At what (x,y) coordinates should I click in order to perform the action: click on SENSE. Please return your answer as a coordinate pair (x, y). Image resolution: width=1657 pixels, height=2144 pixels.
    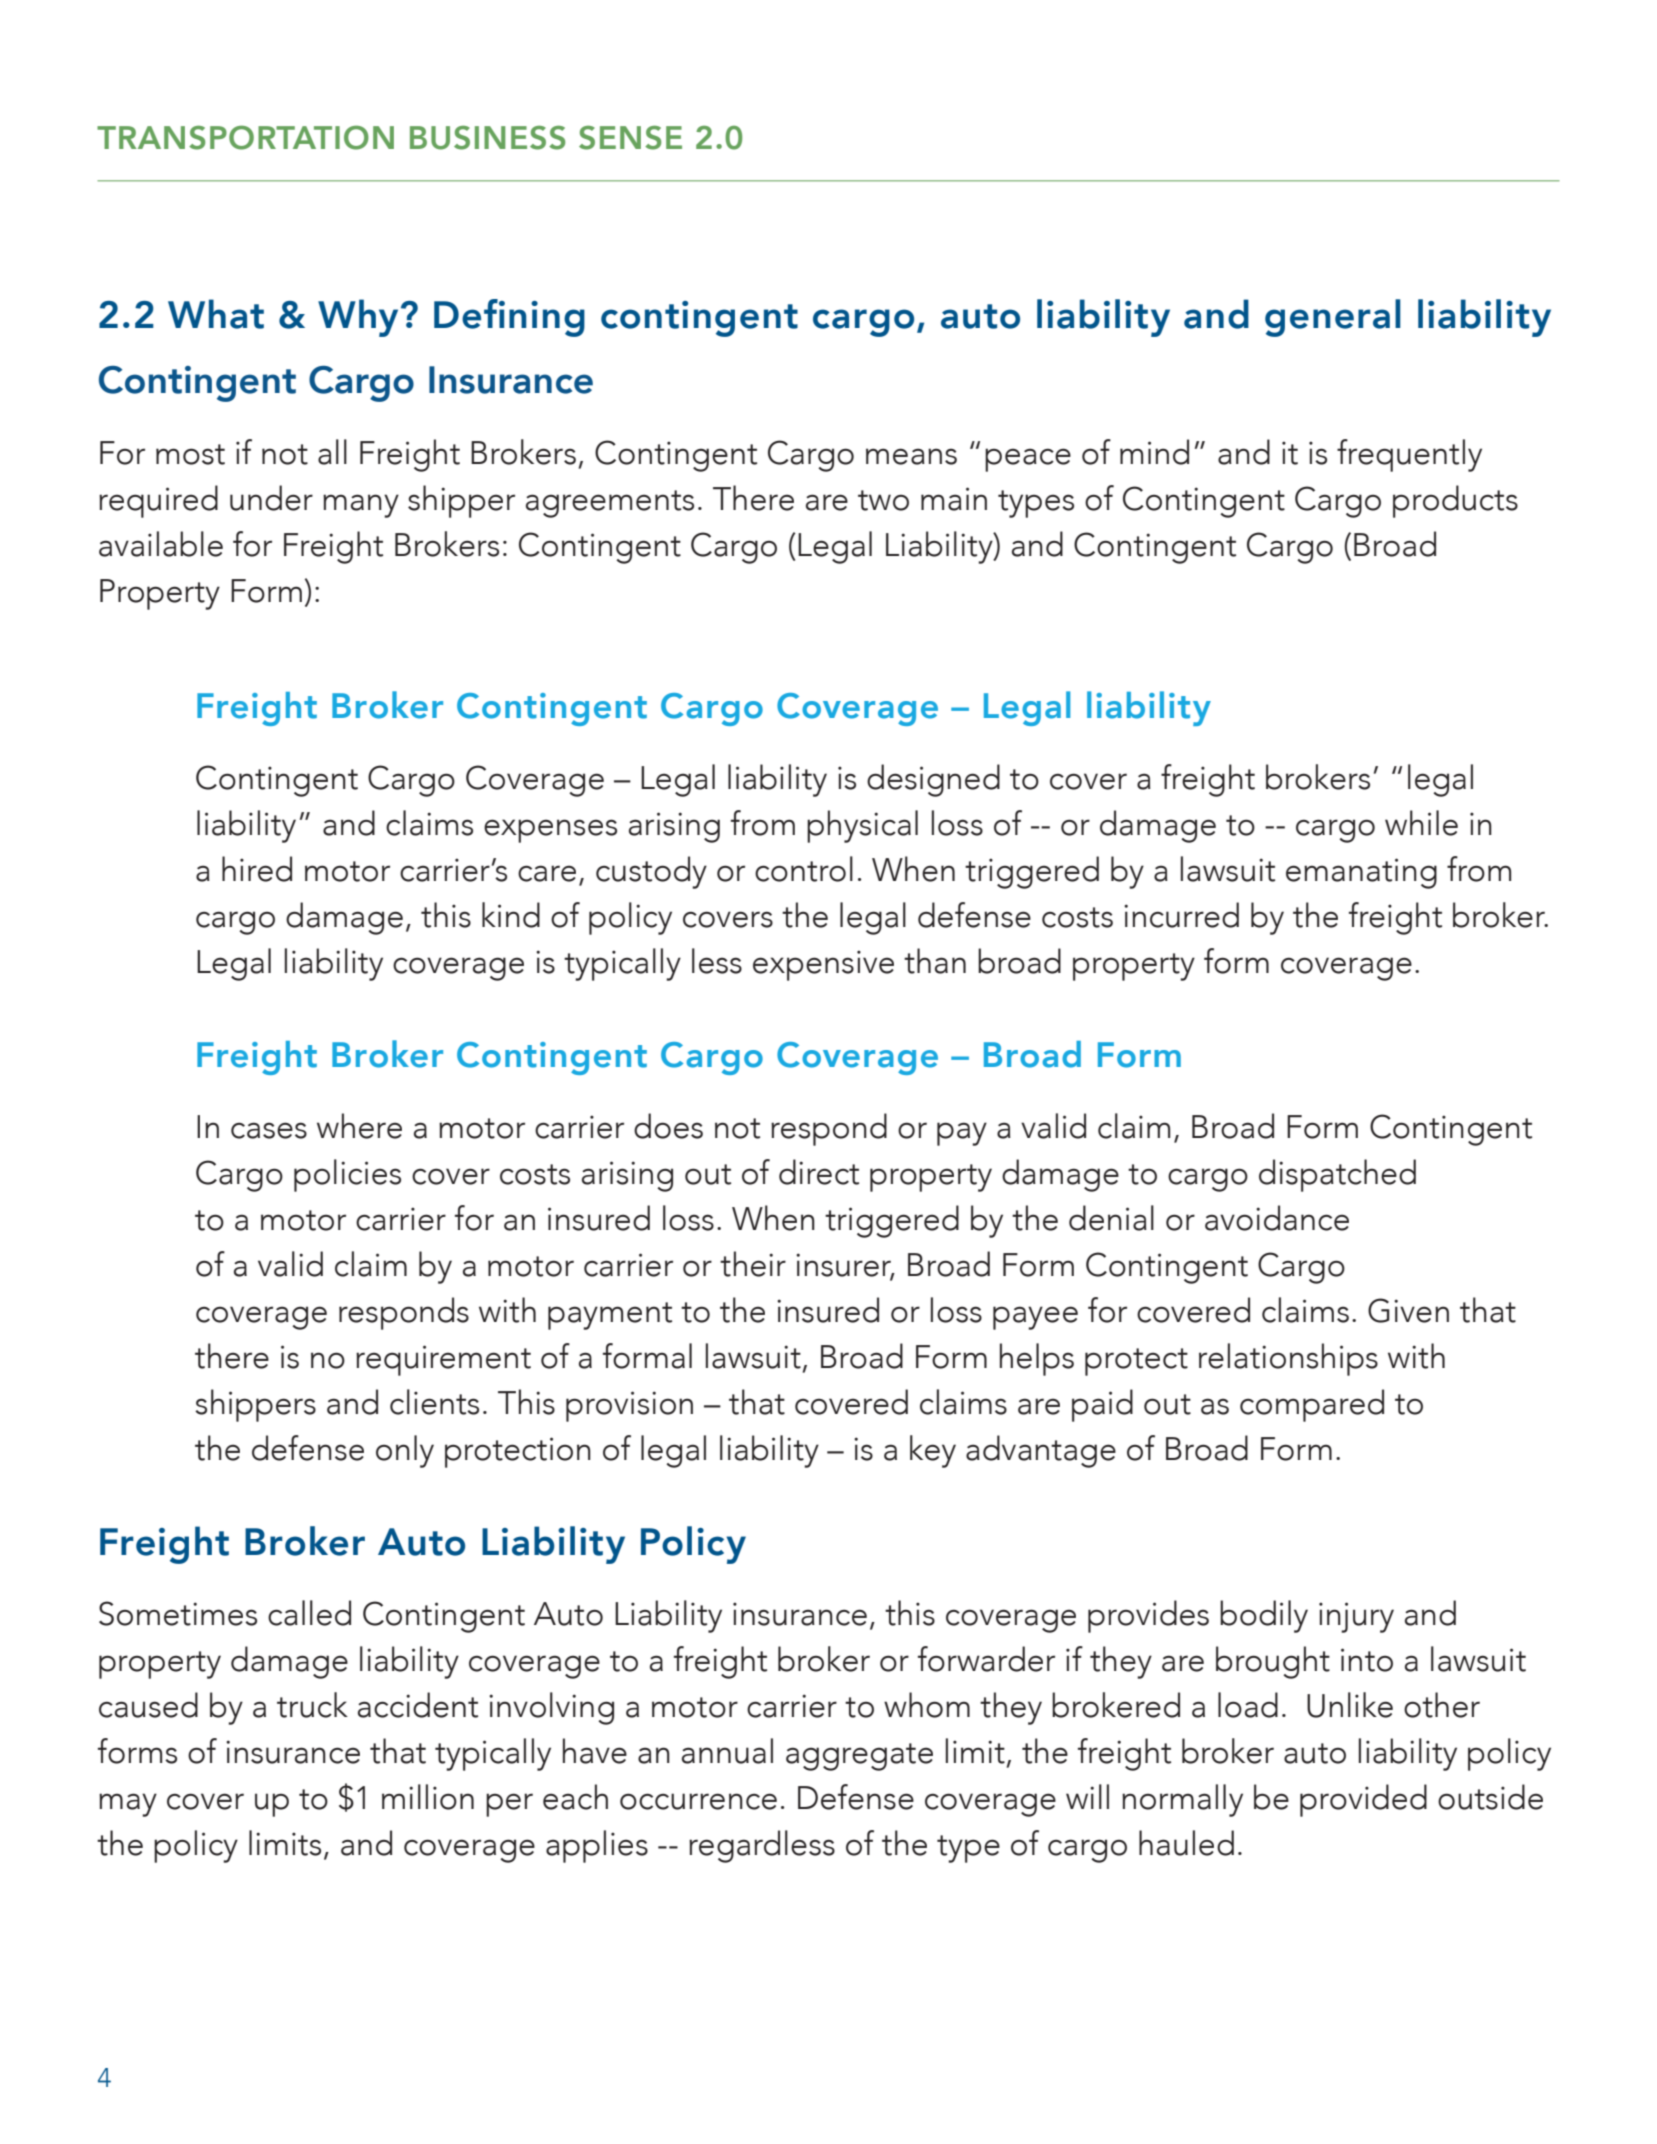
    Looking at the image, I should click on (630, 138).
